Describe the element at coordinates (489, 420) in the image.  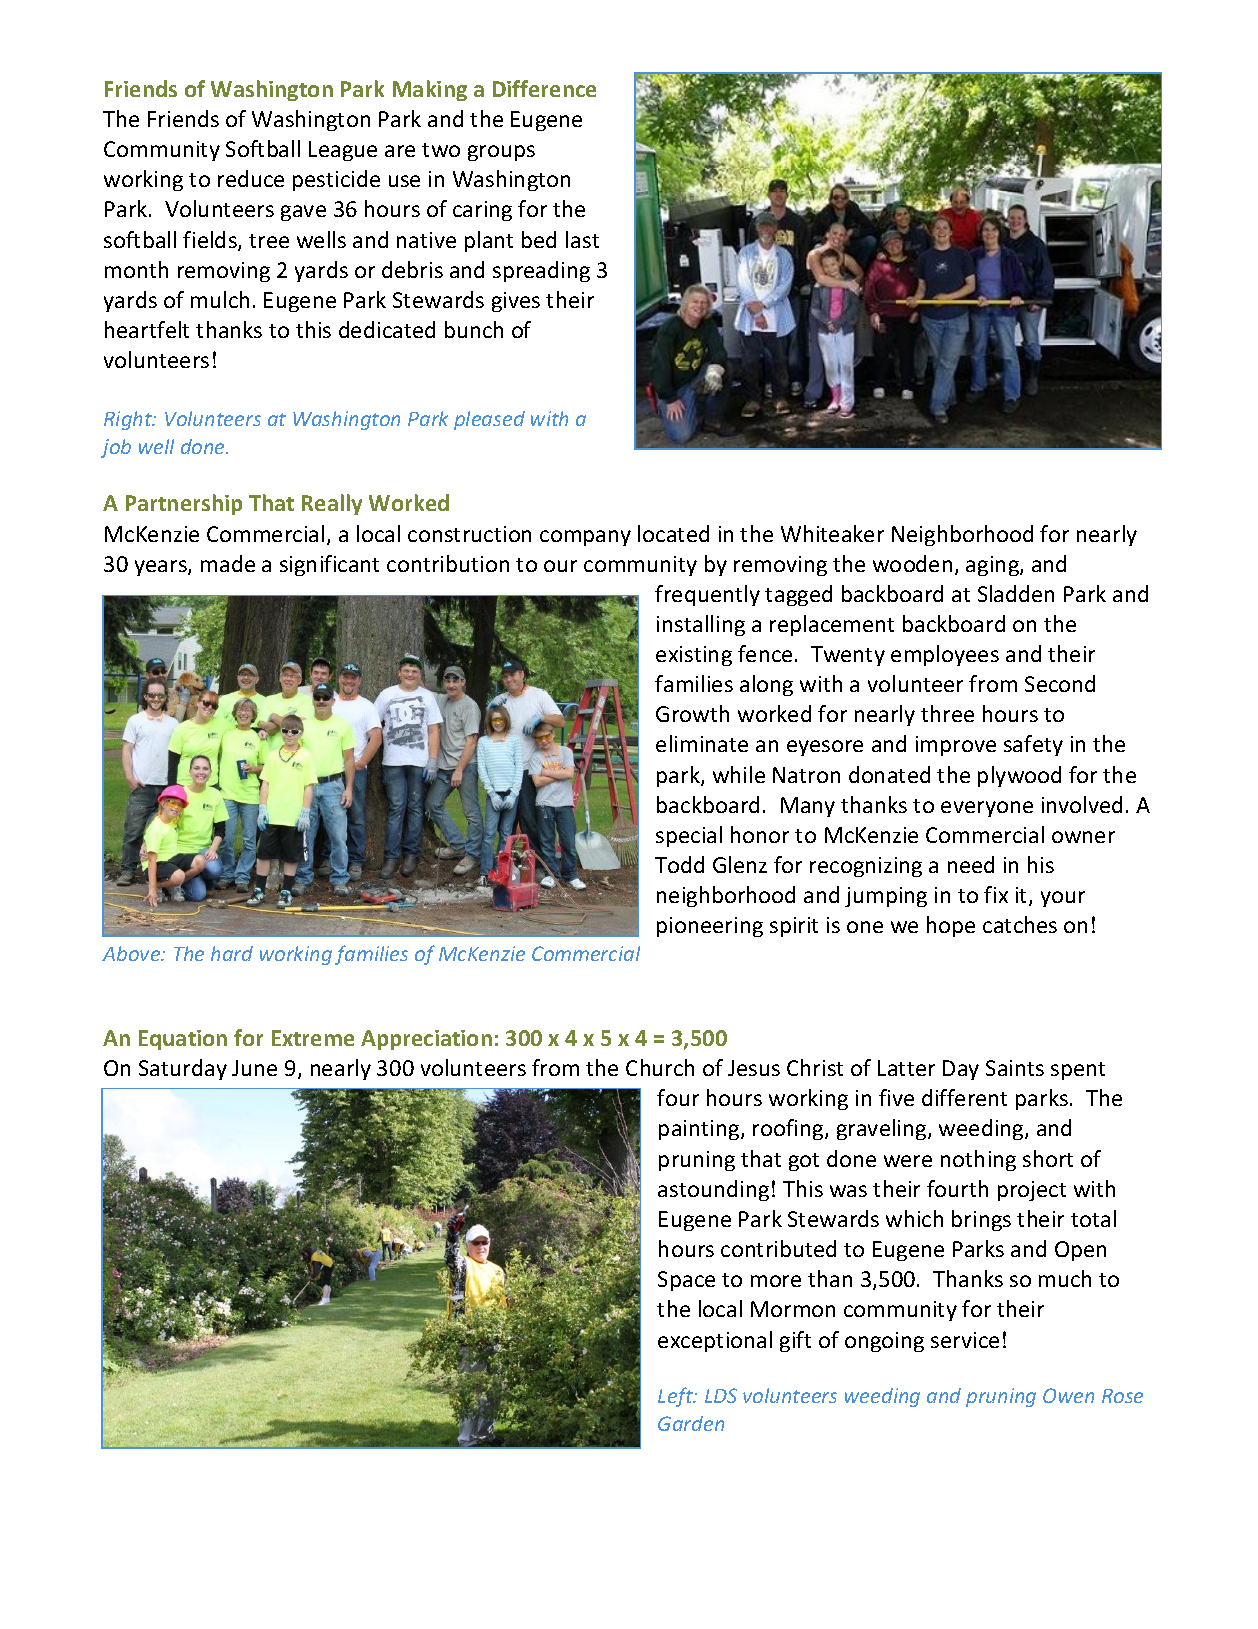
I see `pleased` at that location.
